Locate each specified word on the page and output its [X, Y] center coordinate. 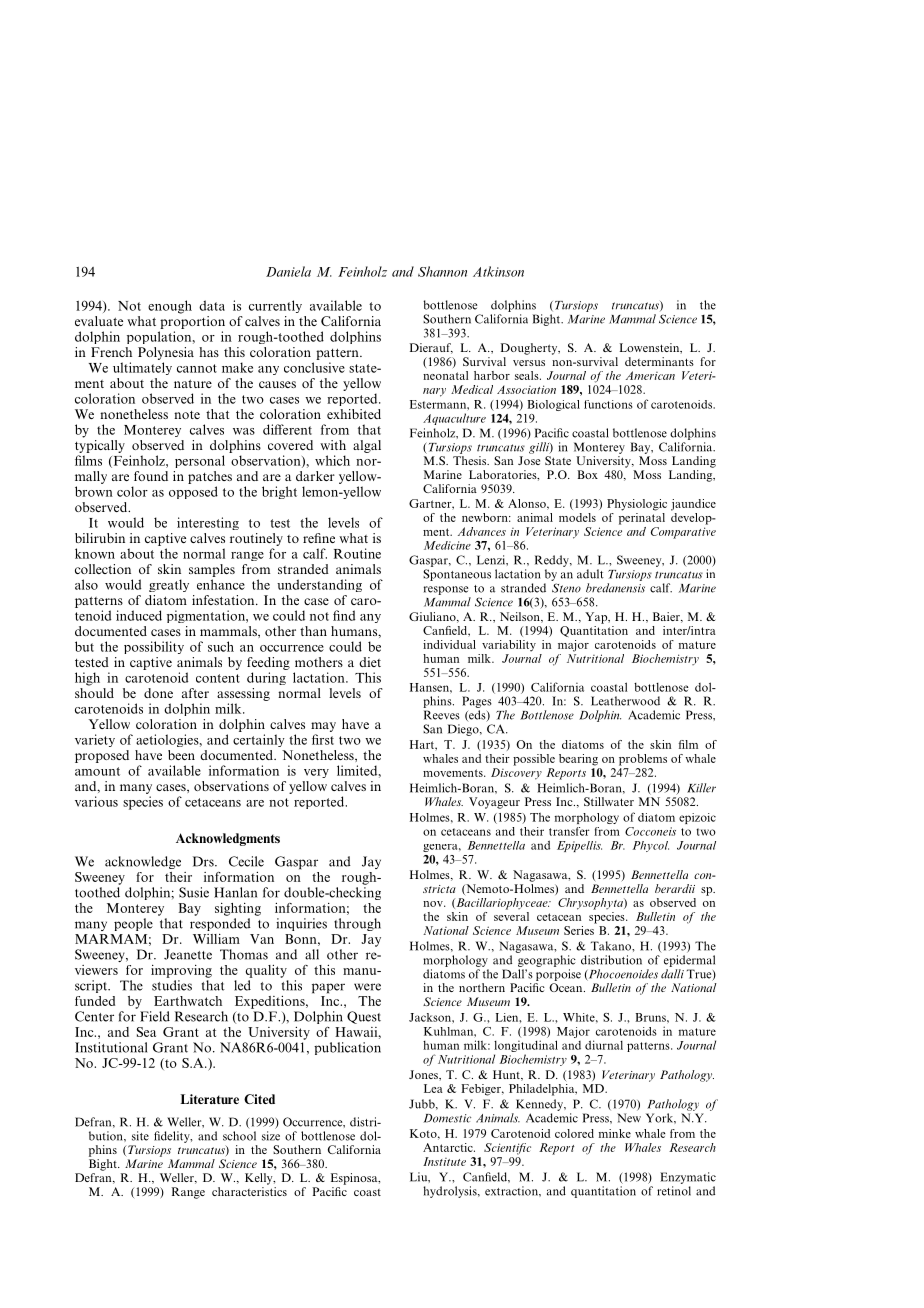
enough [170, 307]
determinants [659, 361]
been [181, 755]
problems [643, 760]
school [239, 1136]
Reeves [442, 715]
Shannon [442, 271]
